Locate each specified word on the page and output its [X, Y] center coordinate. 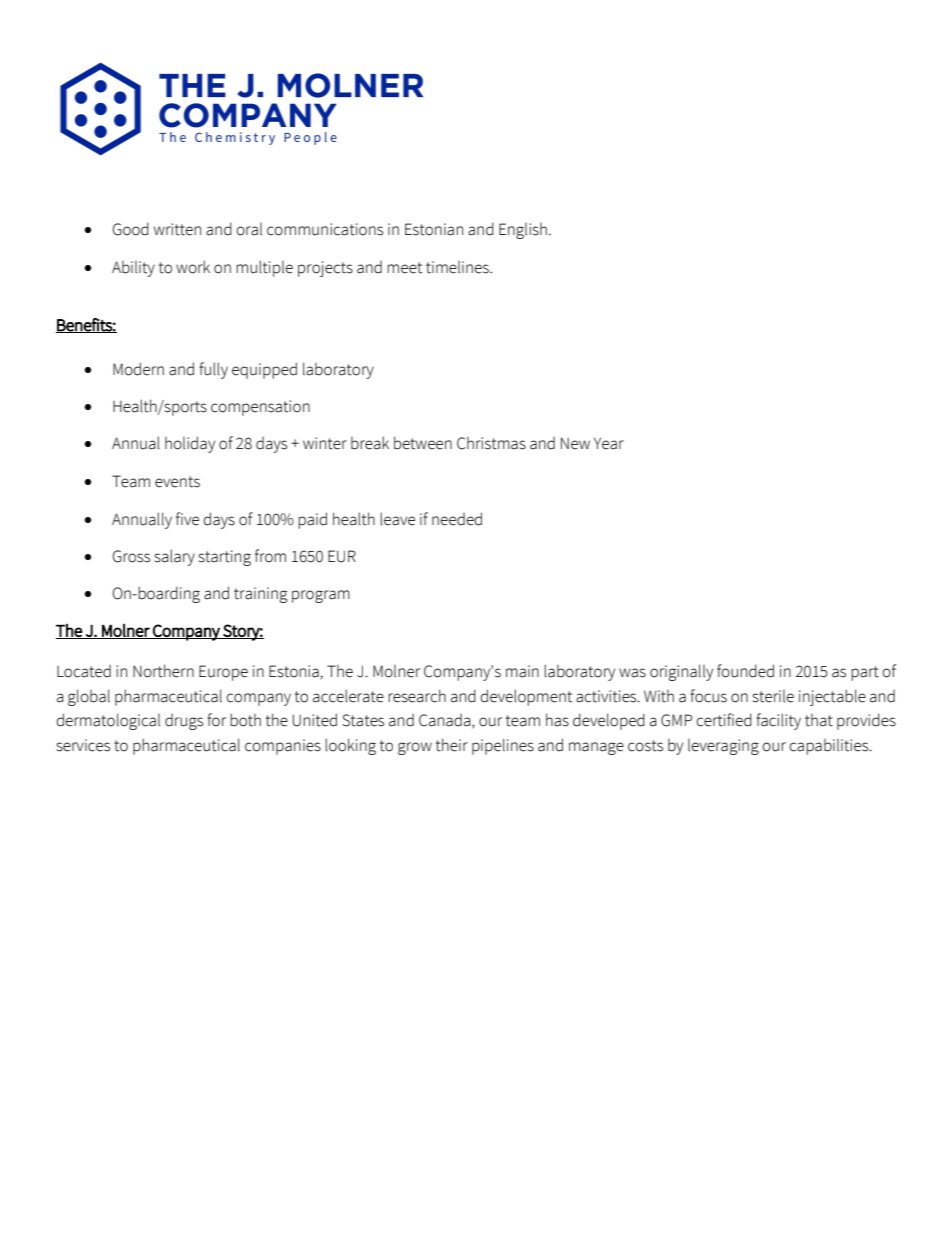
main [522, 671]
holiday [190, 444]
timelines [458, 267]
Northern [163, 671]
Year [609, 444]
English [523, 231]
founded [745, 671]
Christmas [491, 443]
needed [457, 519]
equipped [264, 370]
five [187, 519]
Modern [138, 369]
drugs [184, 722]
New [575, 443]
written [177, 229]
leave [397, 519]
